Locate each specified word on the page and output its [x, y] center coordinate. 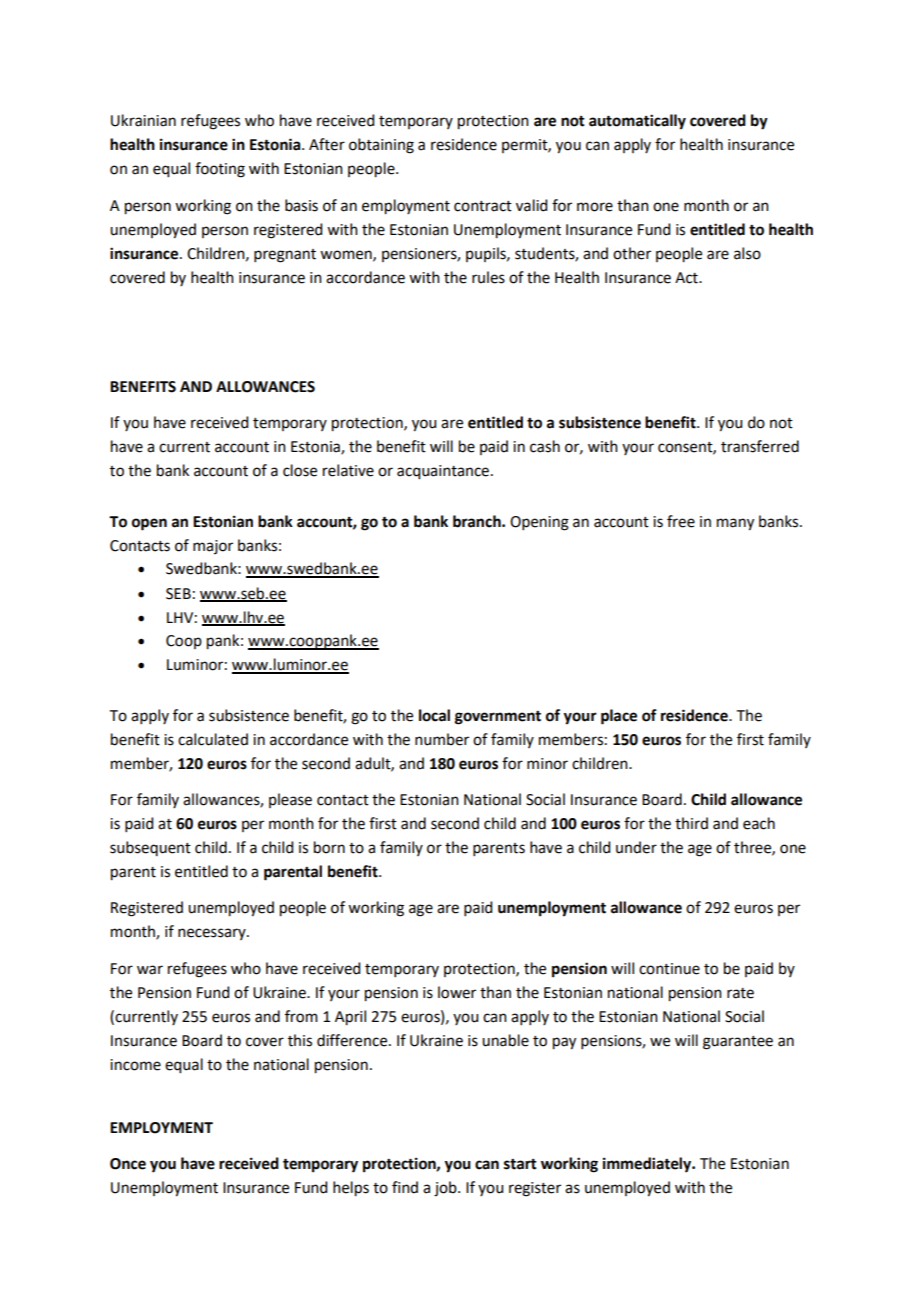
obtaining [381, 146]
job [446, 1189]
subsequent [150, 848]
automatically [637, 122]
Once [128, 1164]
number [442, 739]
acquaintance [444, 472]
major [213, 547]
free [681, 521]
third [691, 823]
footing [220, 170]
